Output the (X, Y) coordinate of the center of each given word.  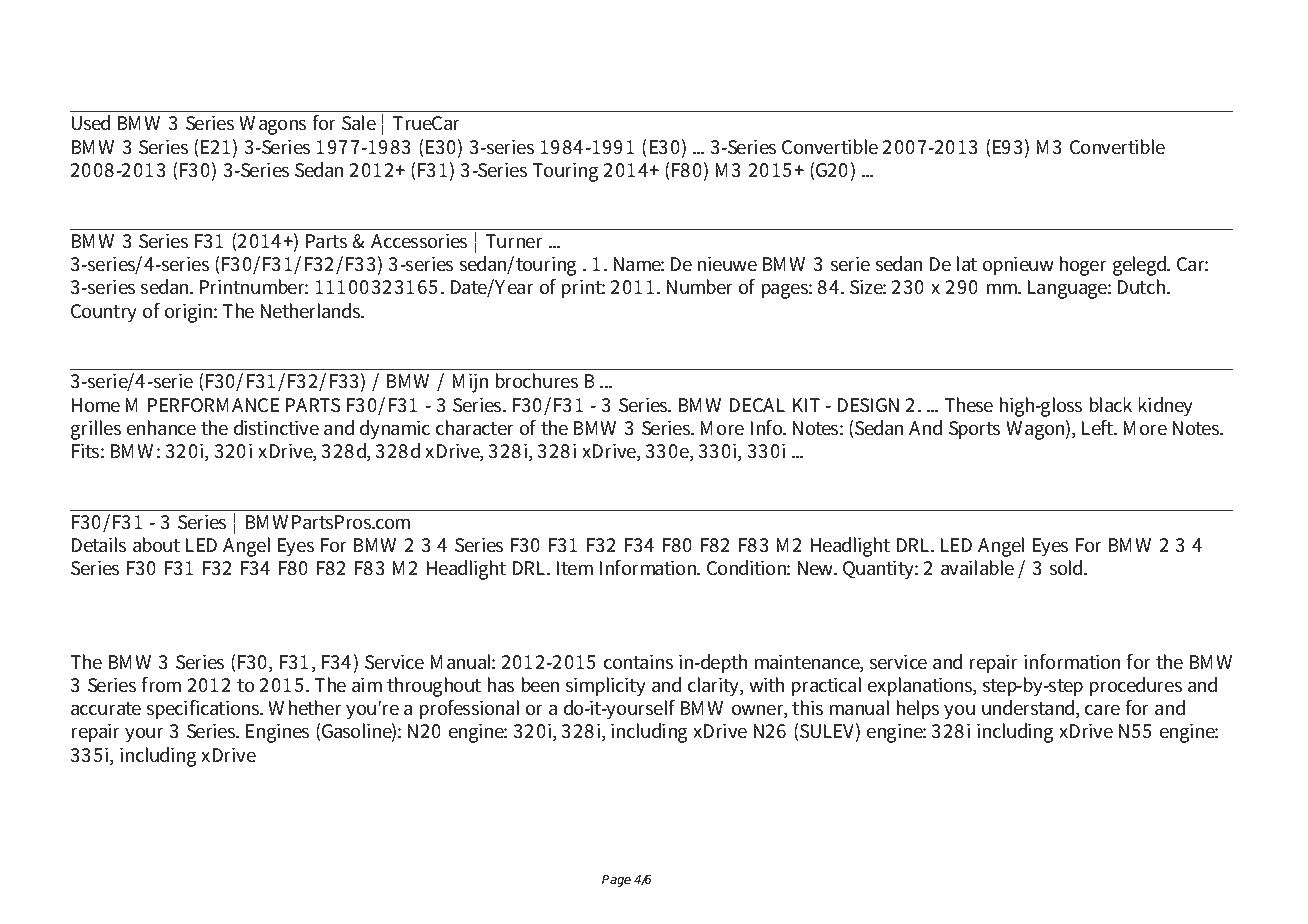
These (968, 405)
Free (187, 37)
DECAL (757, 405)
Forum (562, 37)
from (161, 685)
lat (966, 264)
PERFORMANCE (213, 405)
